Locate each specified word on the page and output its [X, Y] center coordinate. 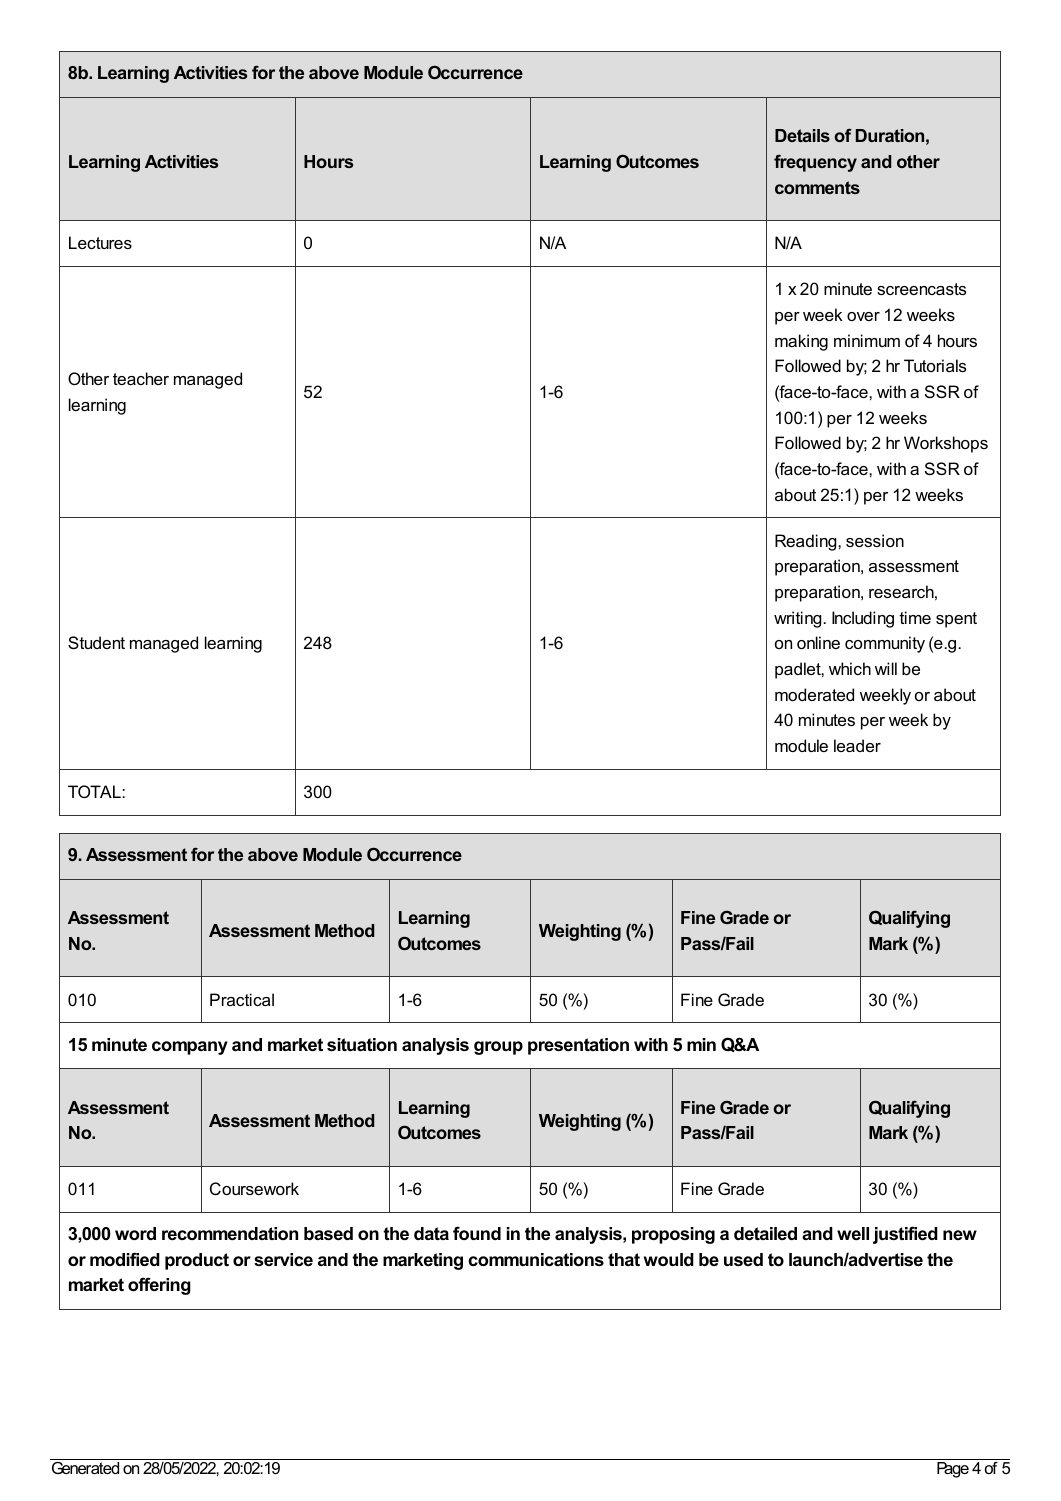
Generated [85, 1468]
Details [802, 135]
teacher [141, 378]
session [875, 540]
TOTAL [94, 791]
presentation [578, 1046]
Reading [807, 542]
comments [817, 187]
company [190, 1048]
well [853, 1233]
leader [857, 745]
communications [536, 1259]
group [498, 1048]
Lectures [100, 242]
